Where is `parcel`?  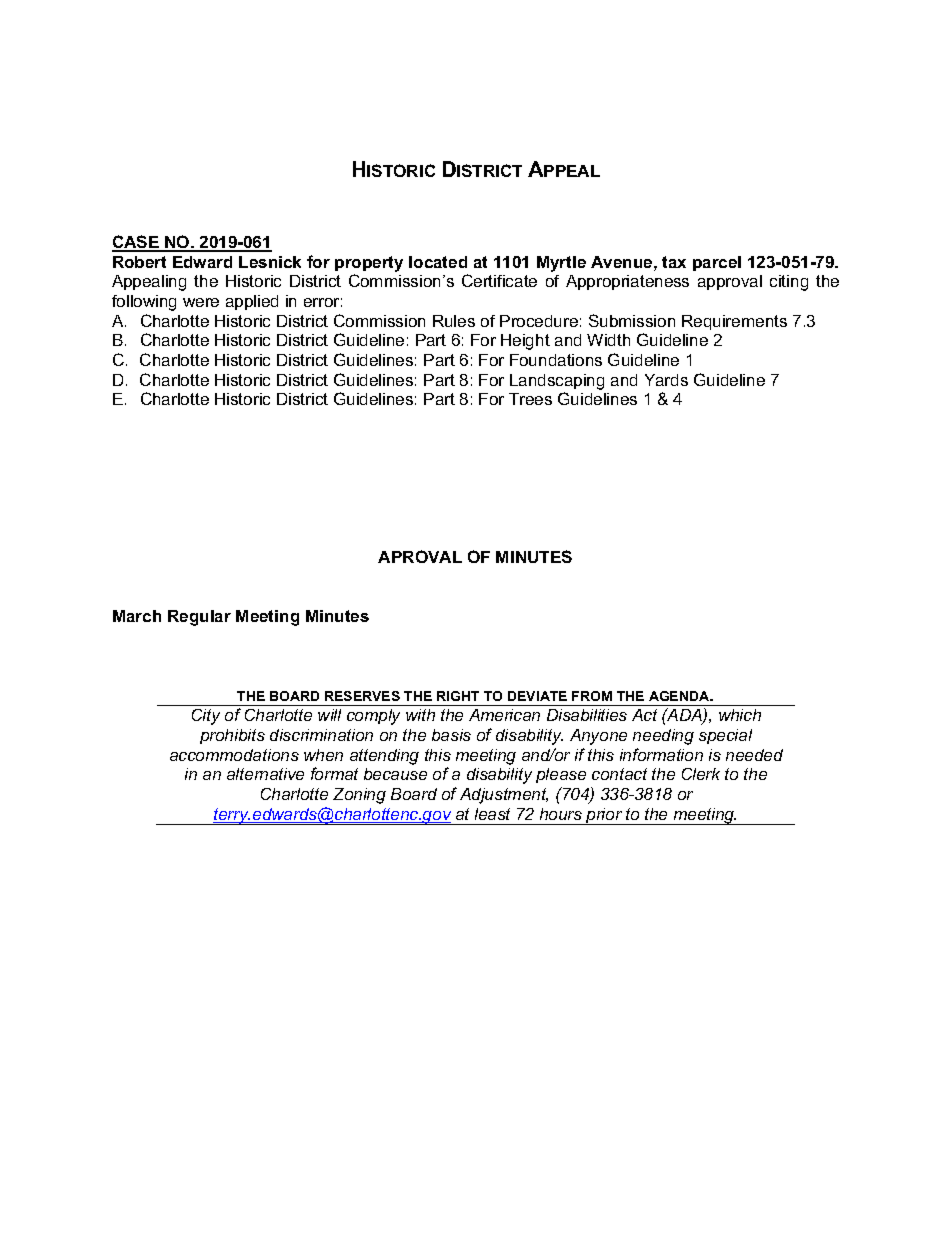 parcel is located at coordinates (717, 263).
